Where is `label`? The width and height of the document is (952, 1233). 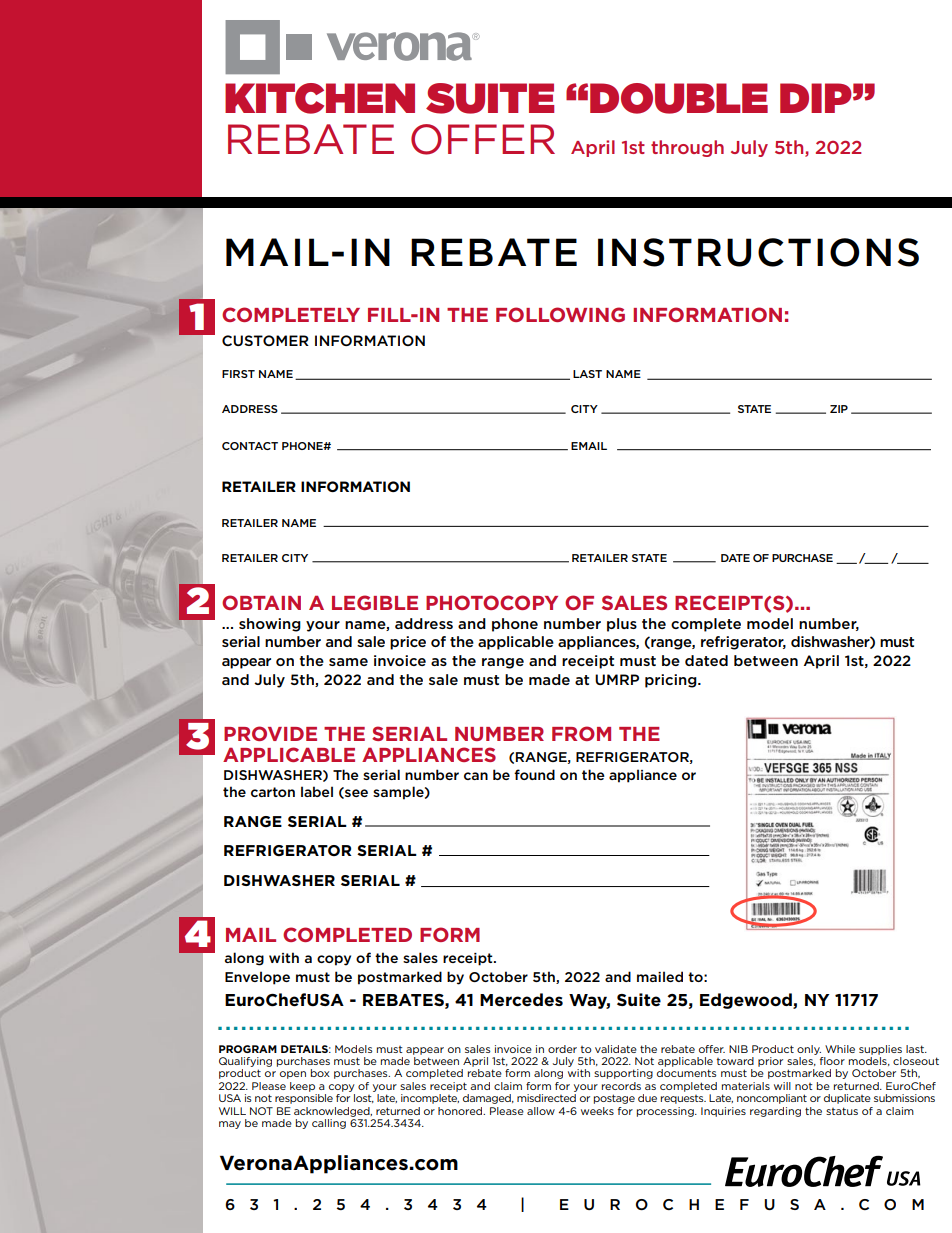 label is located at coordinates (317, 791).
